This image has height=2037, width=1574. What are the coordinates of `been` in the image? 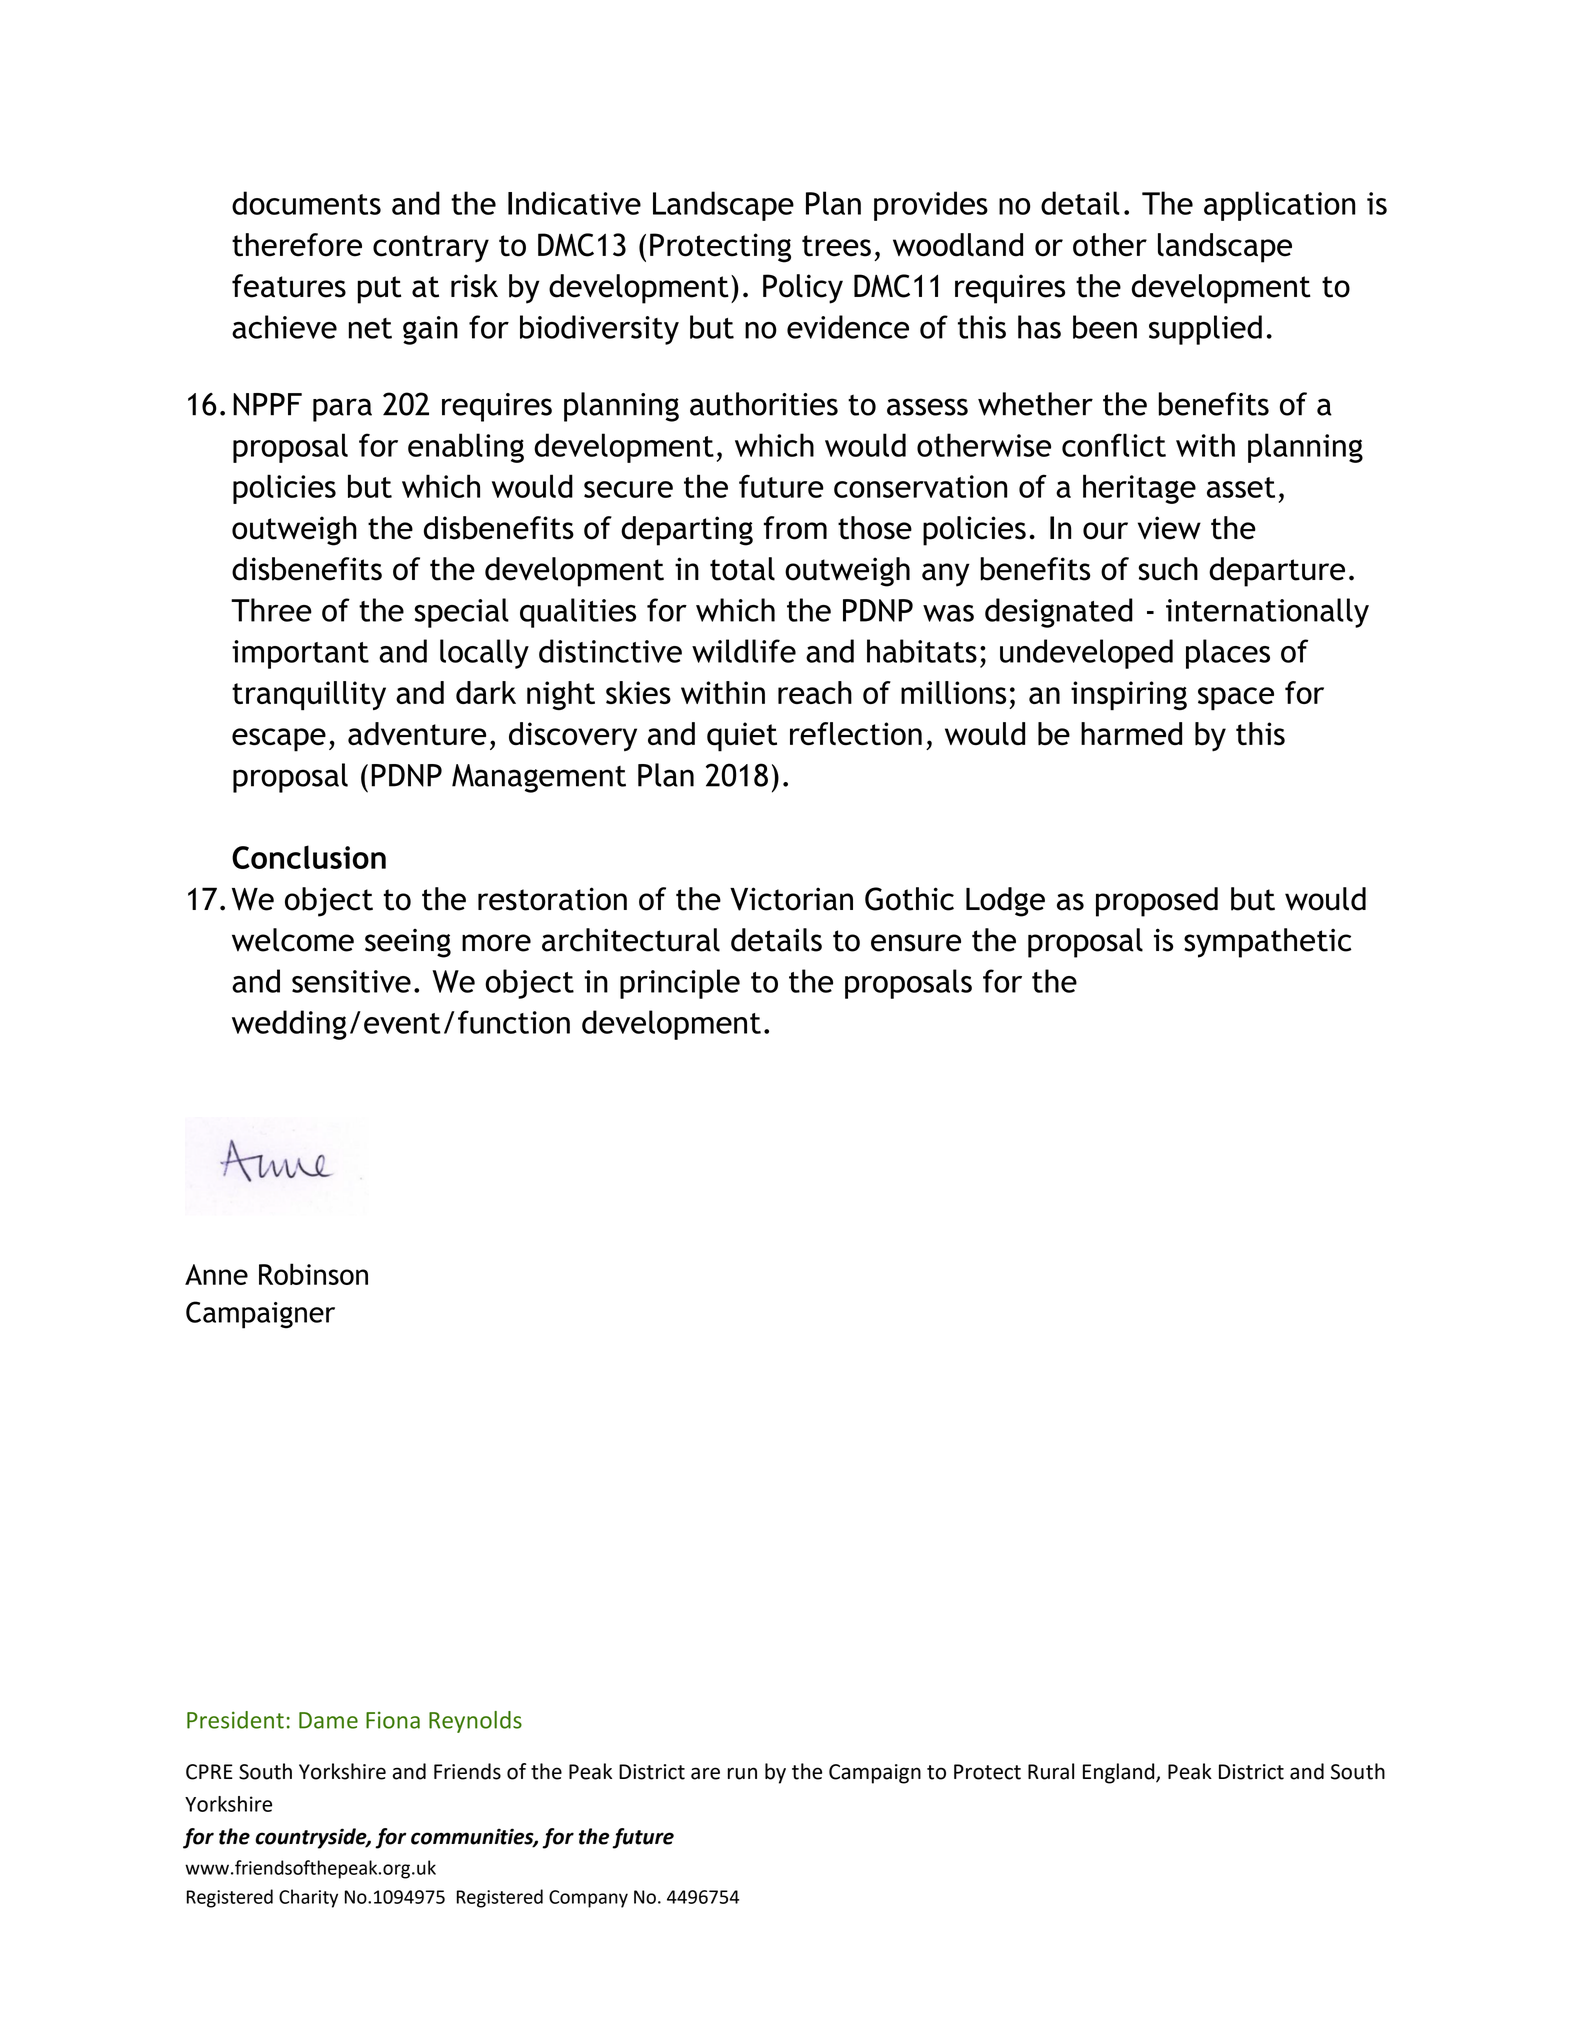 It's located at (1105, 327).
